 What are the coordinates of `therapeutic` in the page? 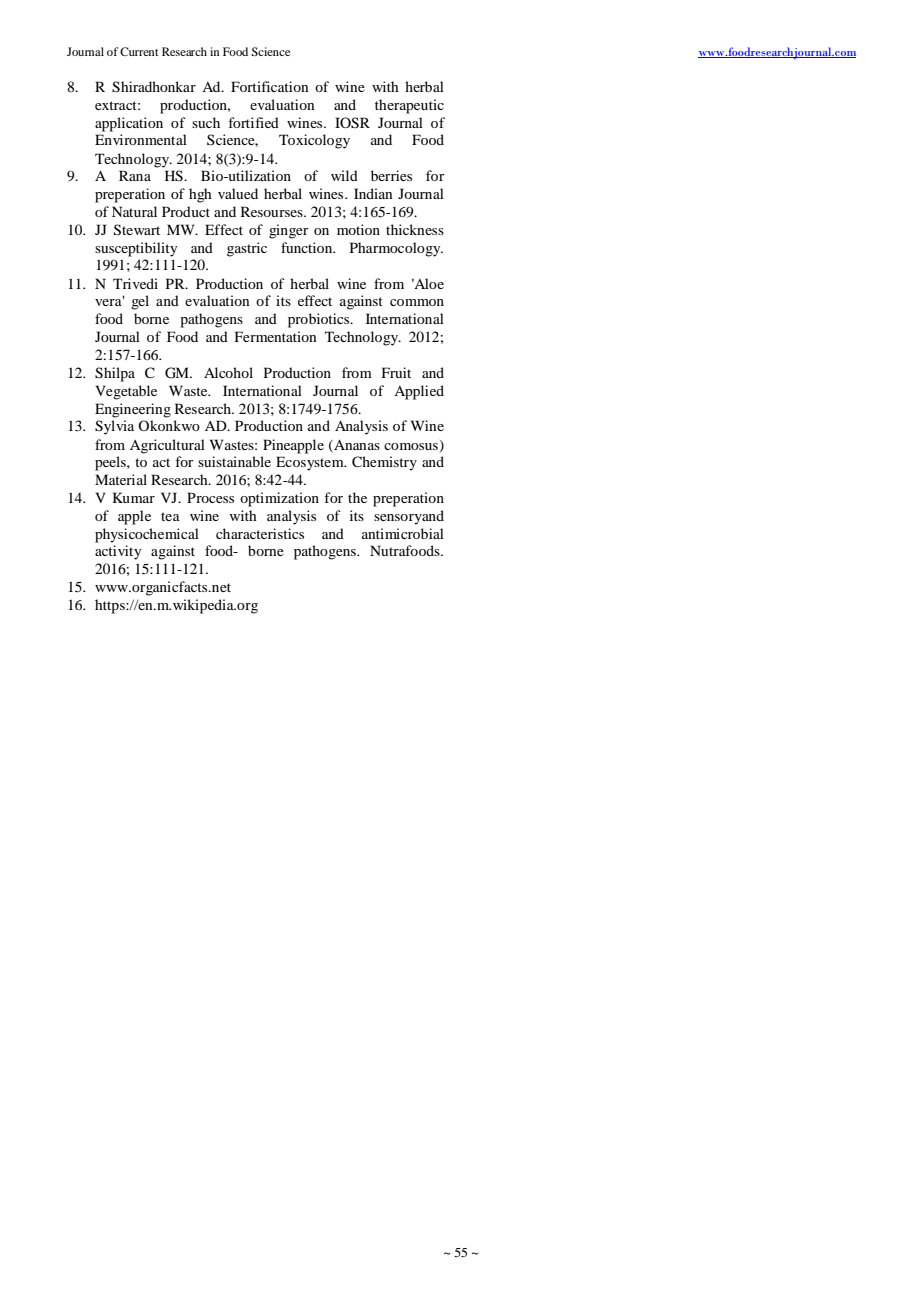 It's located at (409, 106).
